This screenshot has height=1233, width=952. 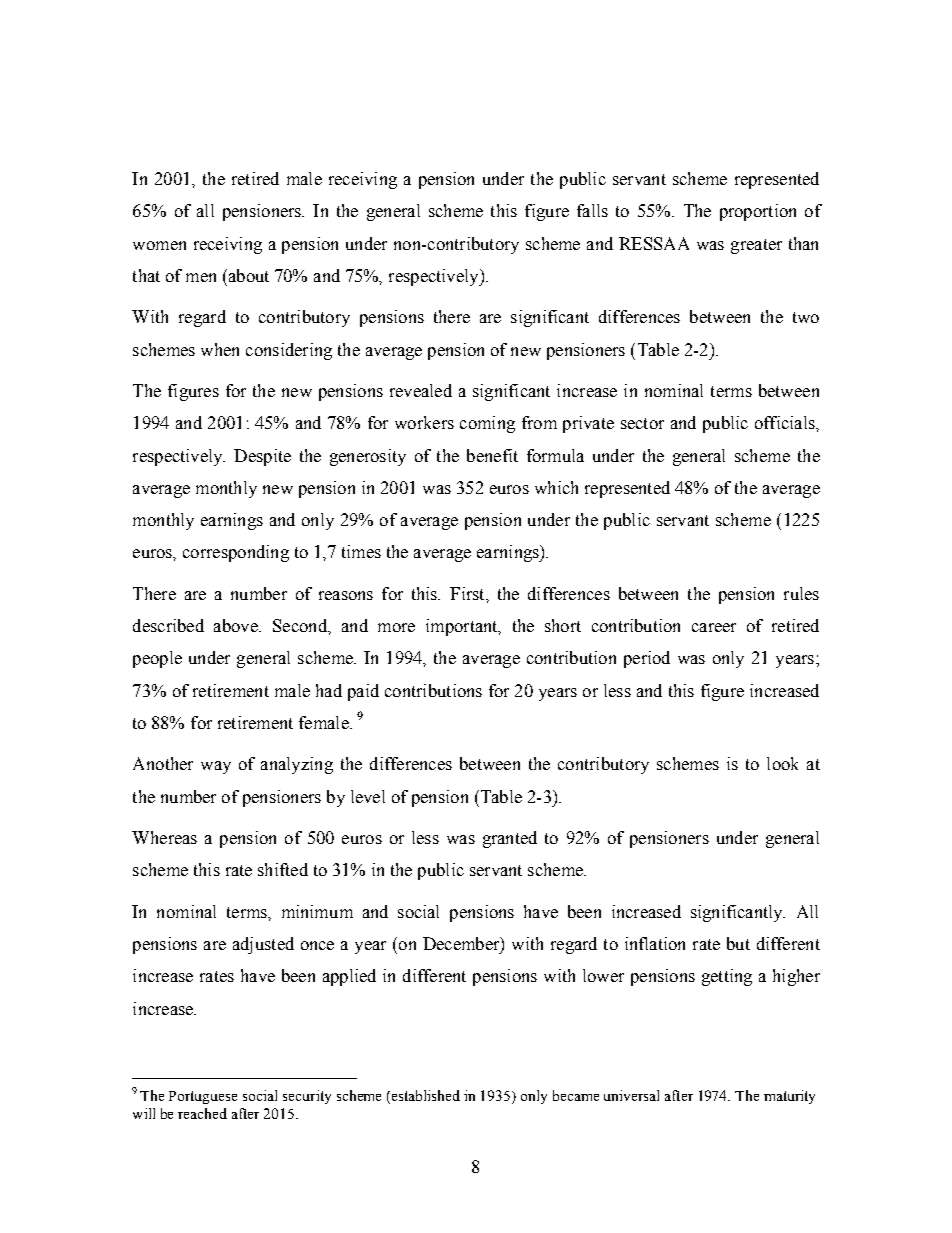 What do you see at coordinates (203, 1097) in the screenshot?
I see `Portuguese` at bounding box center [203, 1097].
